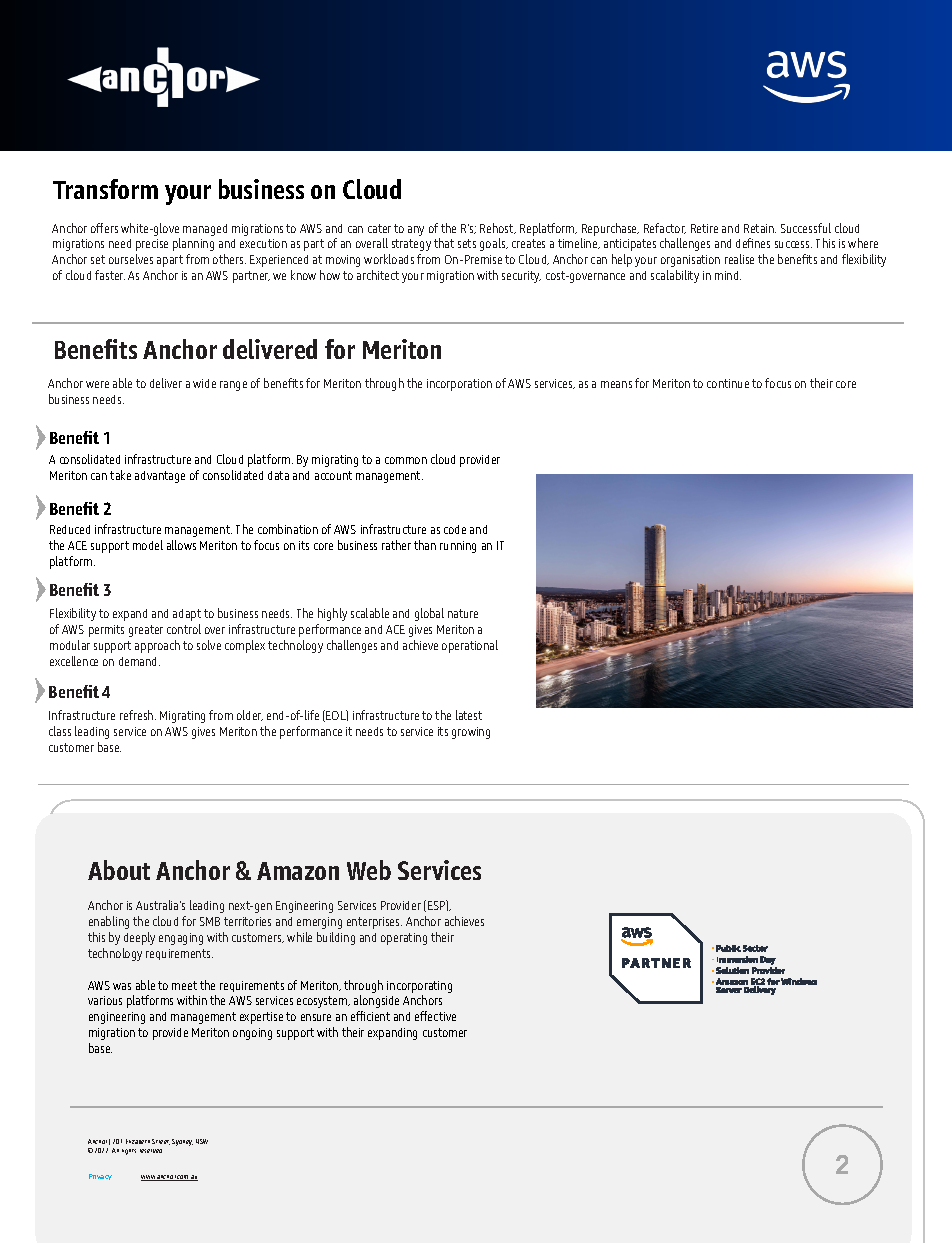 The height and width of the image is (1243, 952). What do you see at coordinates (160, 477) in the image?
I see `advantage` at bounding box center [160, 477].
